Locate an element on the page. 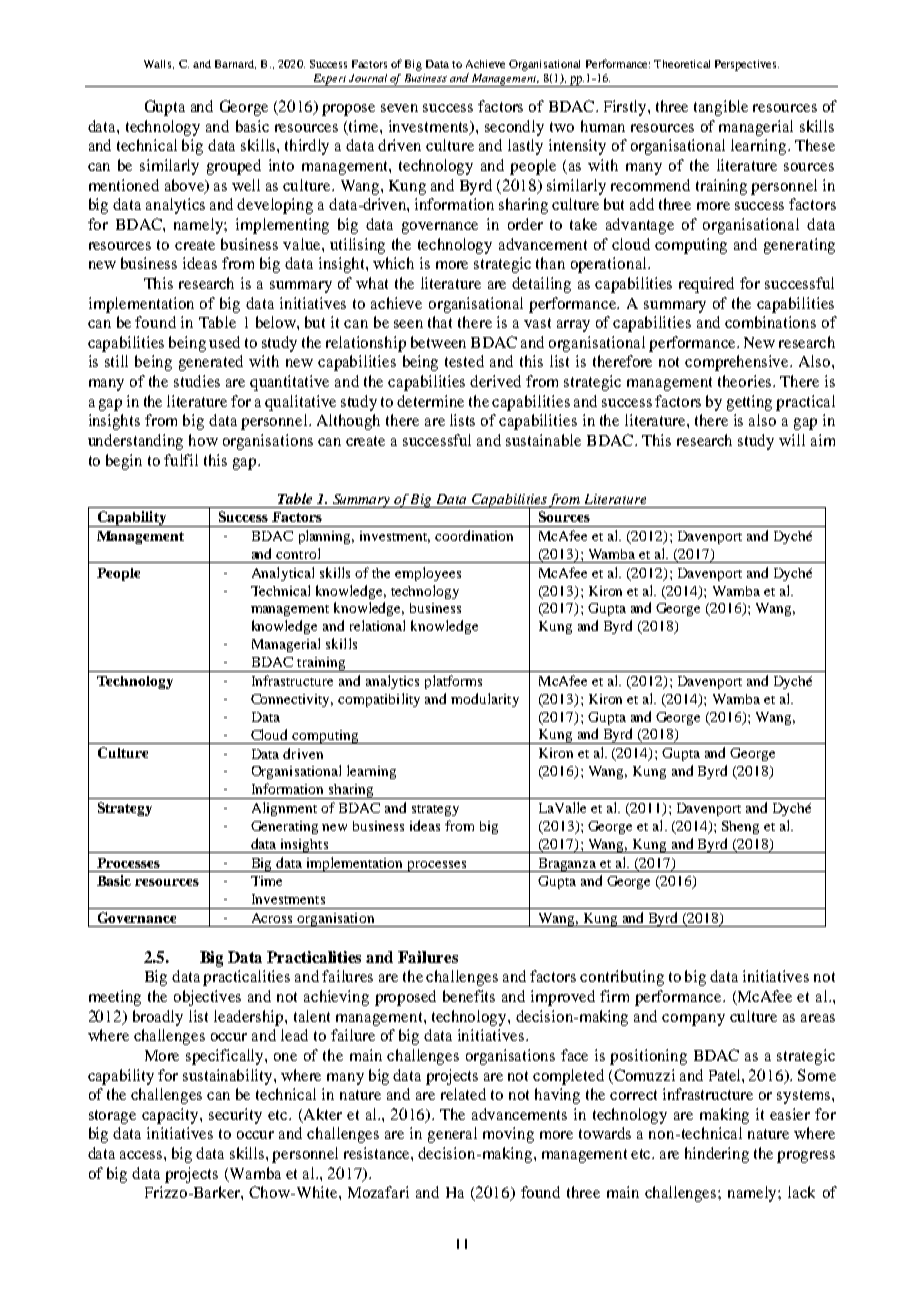 The image size is (924, 1308). capacity is located at coordinates (171, 1116).
